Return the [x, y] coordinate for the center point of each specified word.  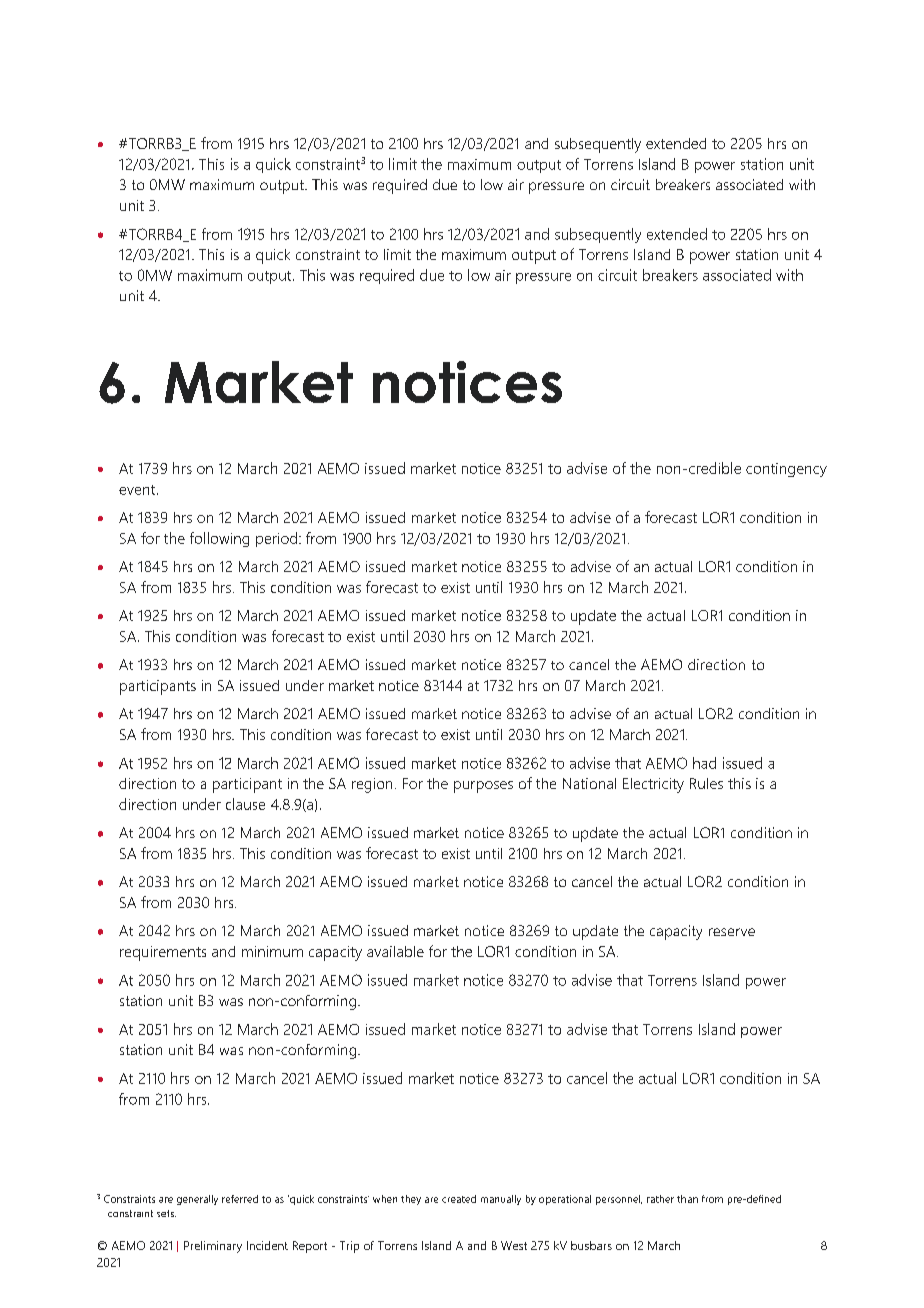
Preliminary [213, 1247]
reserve [732, 932]
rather [660, 1199]
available [395, 951]
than [687, 1199]
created [459, 1199]
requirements [163, 953]
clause [245, 804]
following [219, 539]
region [372, 785]
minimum [272, 951]
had [704, 763]
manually [501, 1200]
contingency [786, 470]
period [276, 539]
